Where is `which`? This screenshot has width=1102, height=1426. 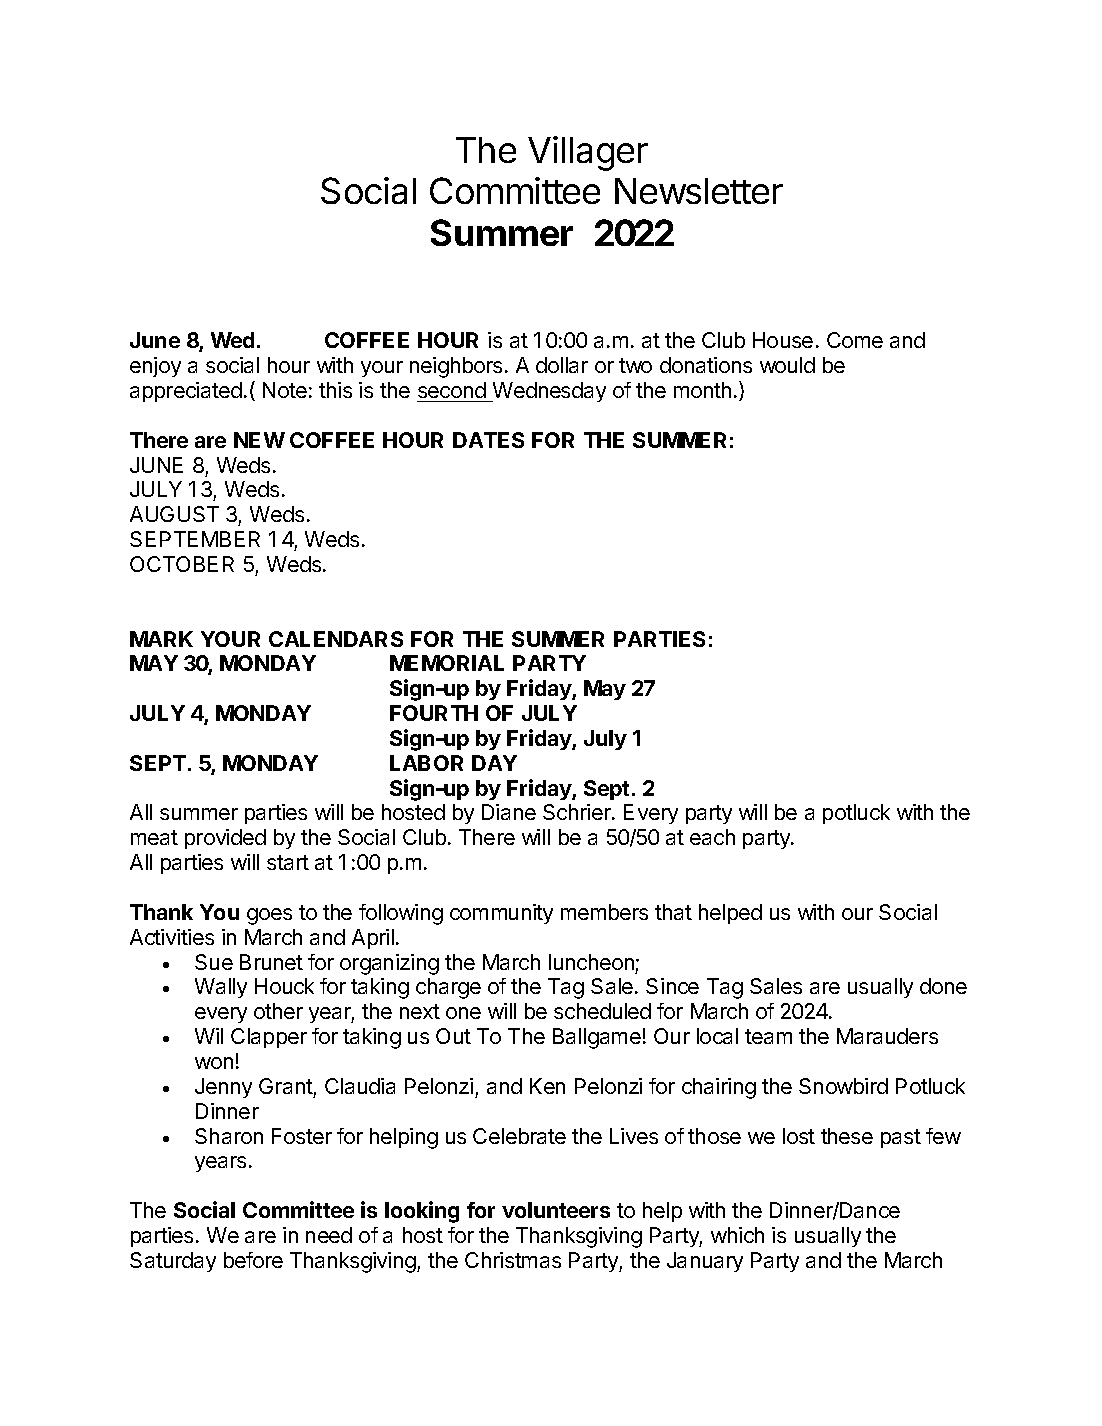 which is located at coordinates (737, 1235).
